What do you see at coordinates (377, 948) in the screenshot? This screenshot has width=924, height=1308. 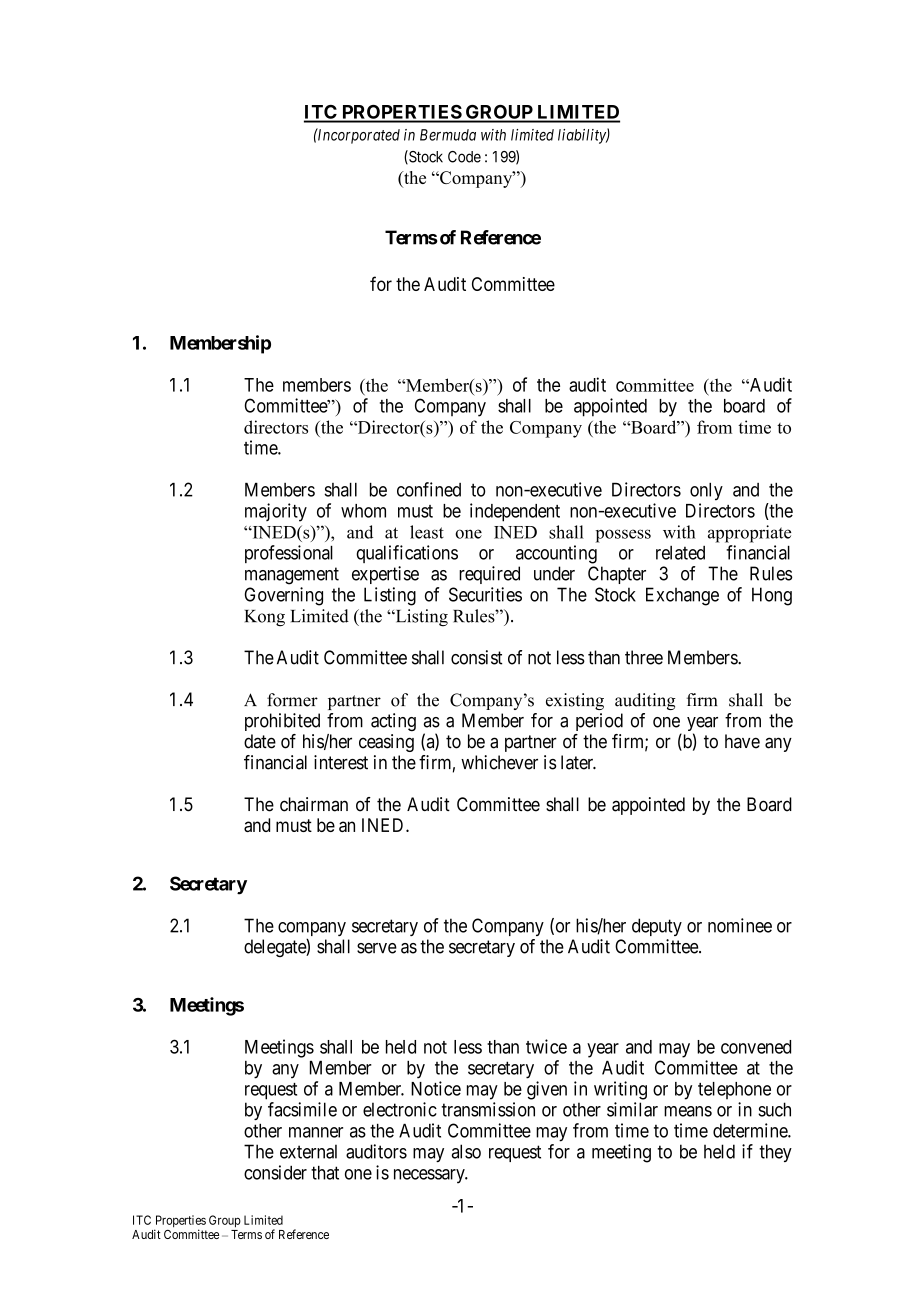 I see `serve` at bounding box center [377, 948].
